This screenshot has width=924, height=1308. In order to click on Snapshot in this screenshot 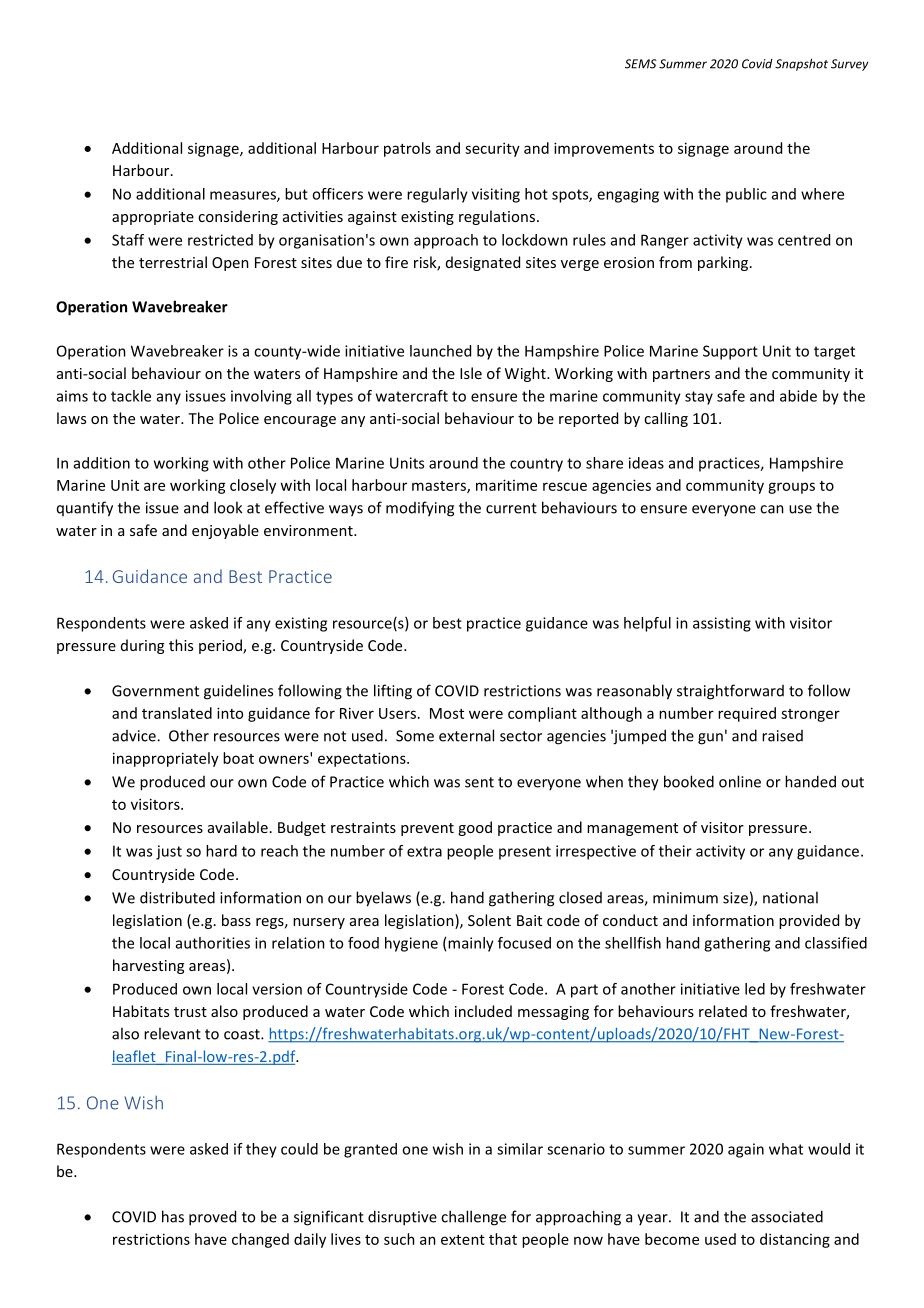, I will do `click(801, 64)`.
